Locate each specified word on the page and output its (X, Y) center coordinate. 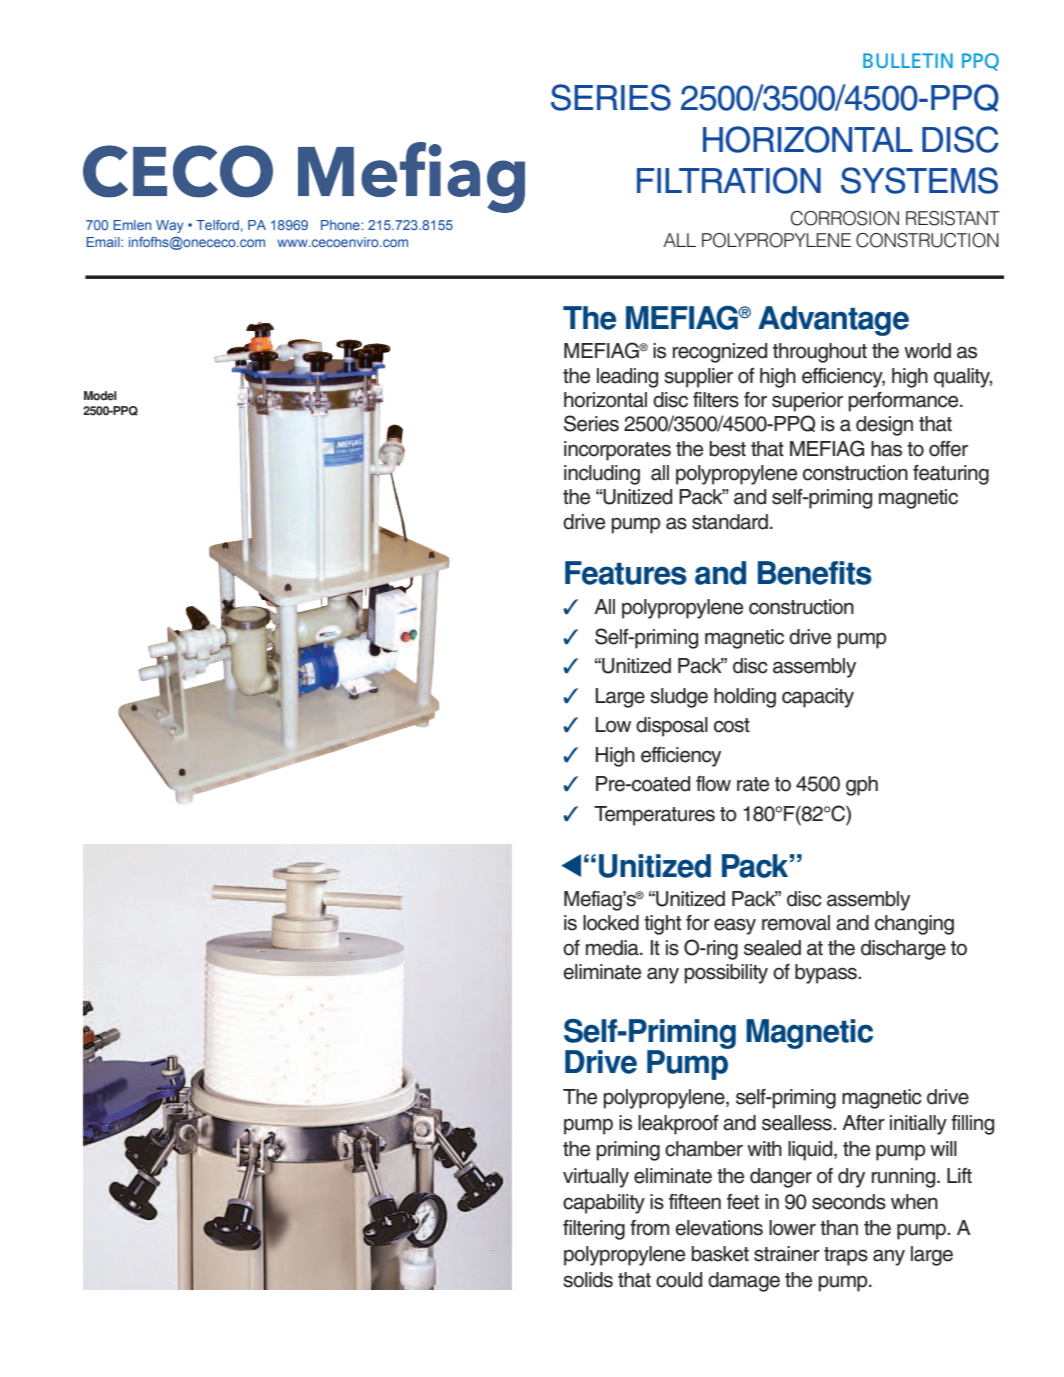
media (613, 948)
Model (100, 396)
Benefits (815, 573)
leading (627, 378)
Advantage (833, 321)
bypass (827, 974)
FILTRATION (729, 180)
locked (611, 923)
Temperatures (654, 816)
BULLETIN (908, 60)
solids (588, 1280)
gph (862, 786)
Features (626, 573)
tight (662, 925)
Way (169, 226)
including (602, 475)
